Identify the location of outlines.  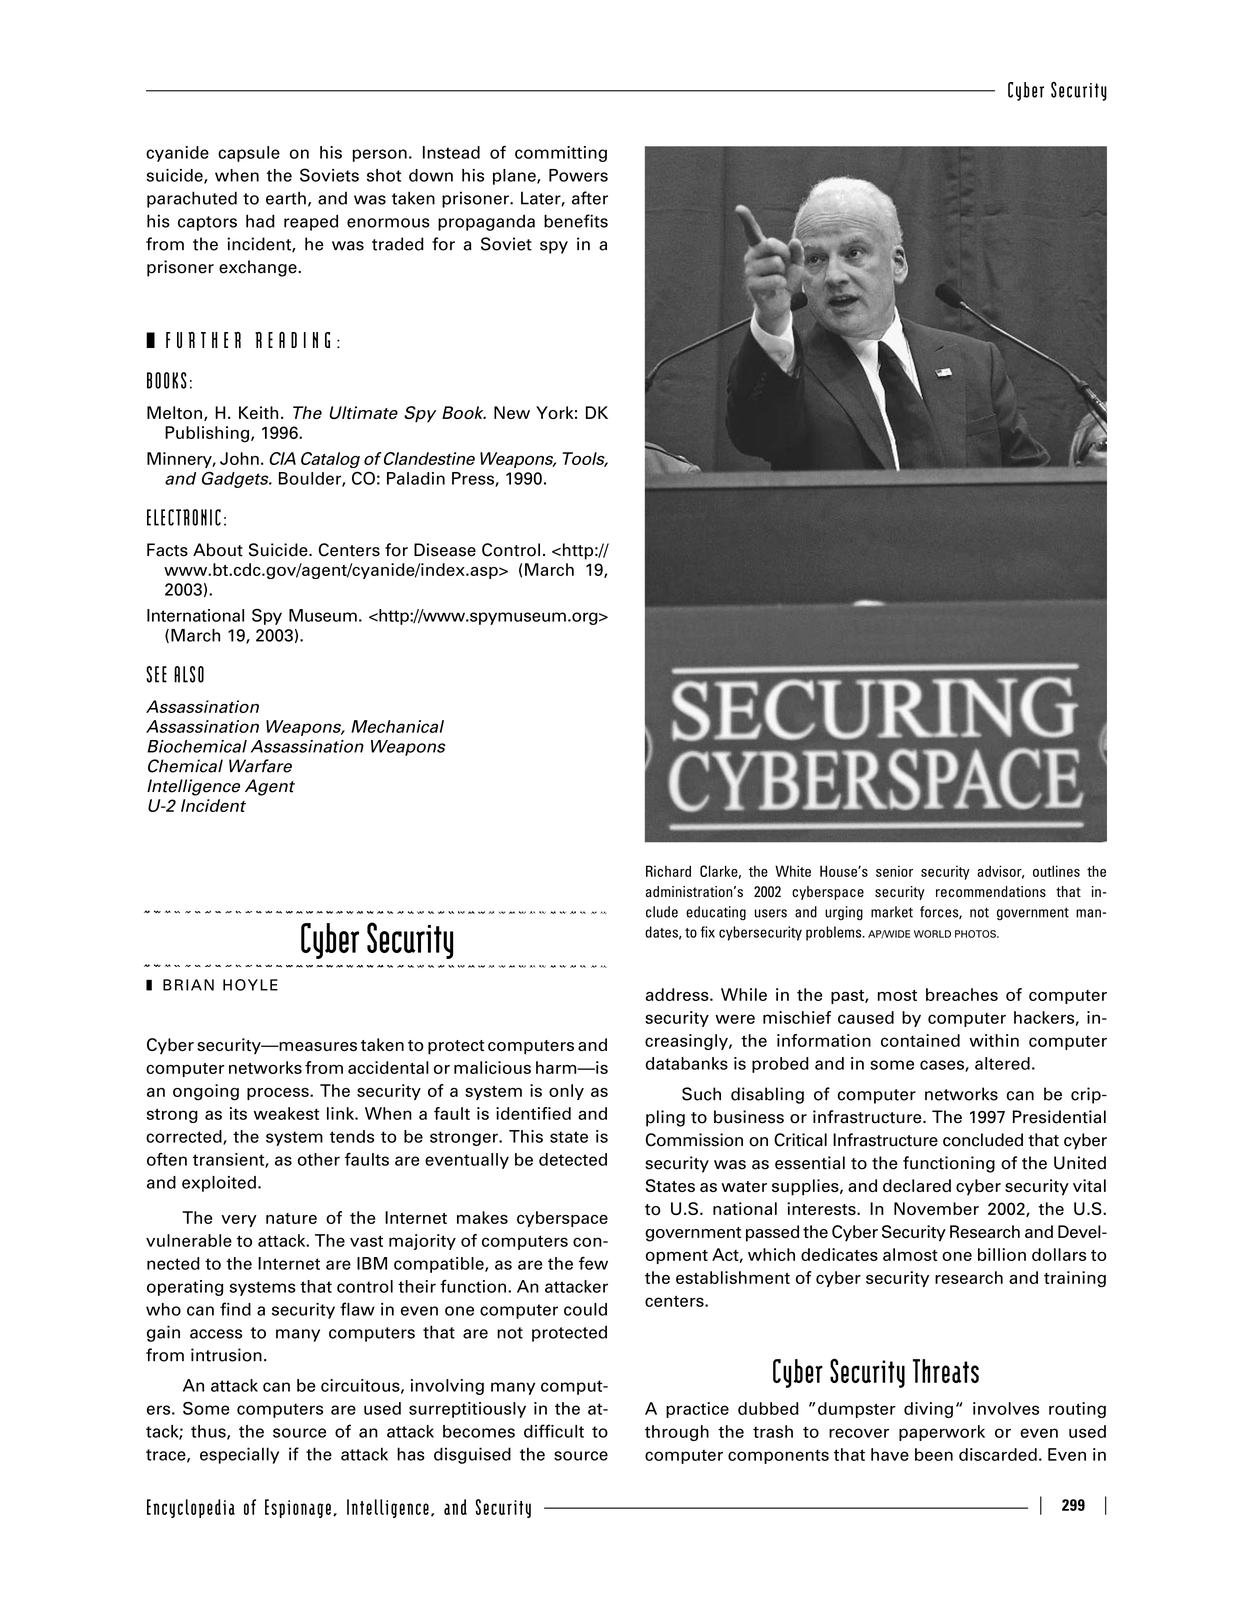
(1056, 871).
